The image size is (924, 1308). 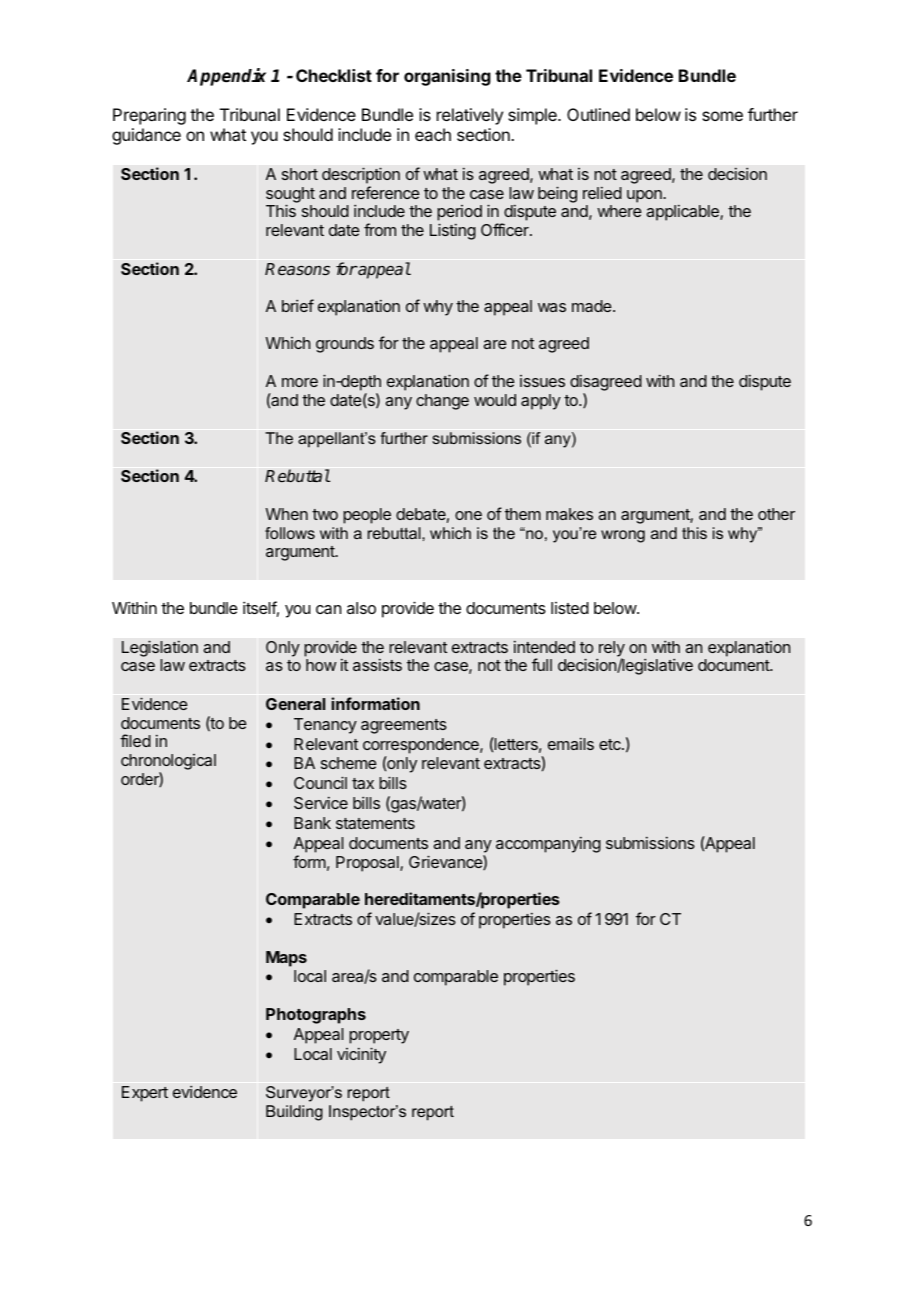 What do you see at coordinates (160, 648) in the screenshot?
I see `Legislation` at bounding box center [160, 648].
